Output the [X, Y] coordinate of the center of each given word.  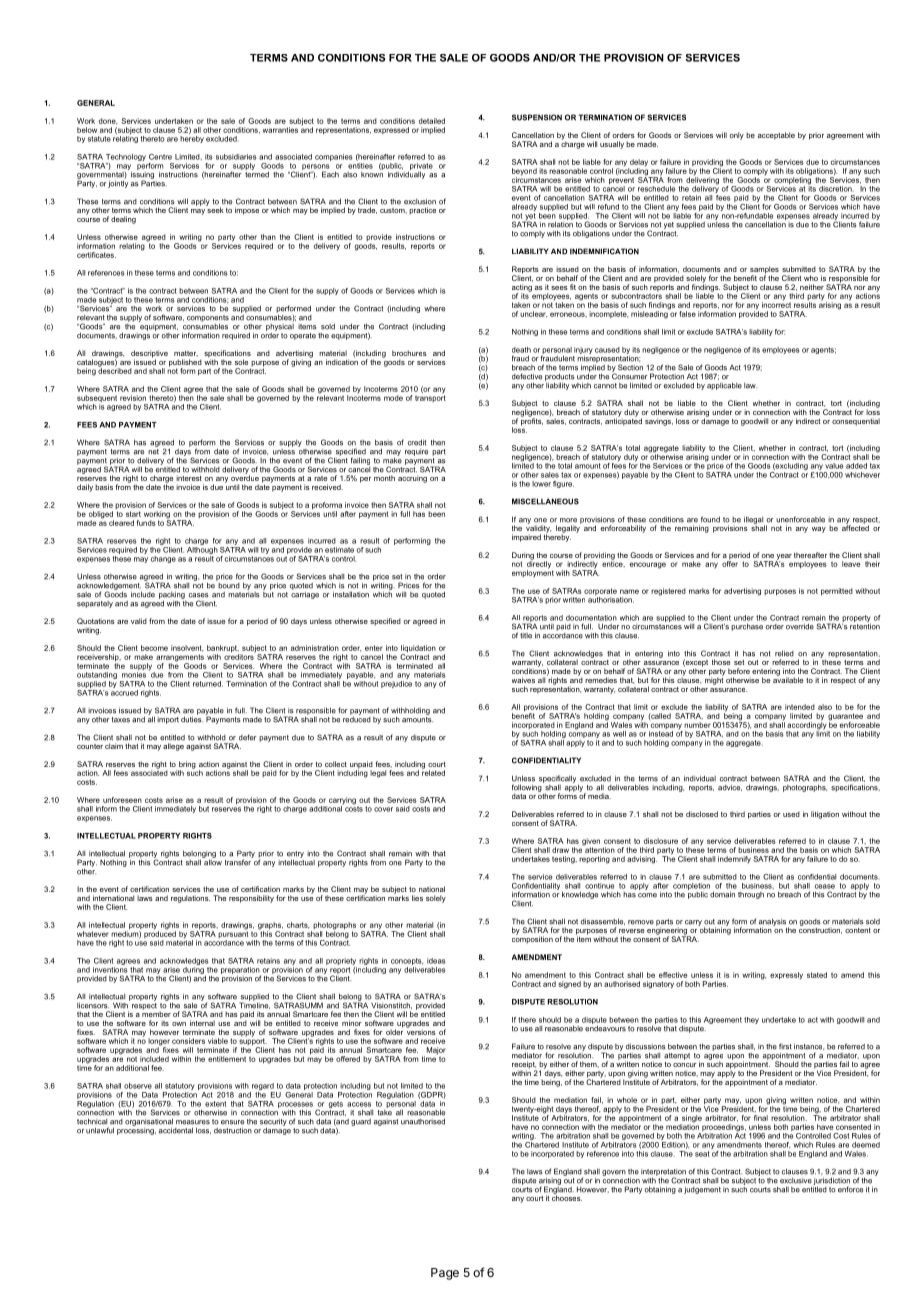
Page [445, 1274]
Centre [160, 157]
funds [146, 523]
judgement [702, 1190]
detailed [432, 121]
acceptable [776, 136]
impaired [526, 538]
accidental [176, 1130]
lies [417, 898]
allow [212, 861]
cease [825, 886]
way [819, 530]
